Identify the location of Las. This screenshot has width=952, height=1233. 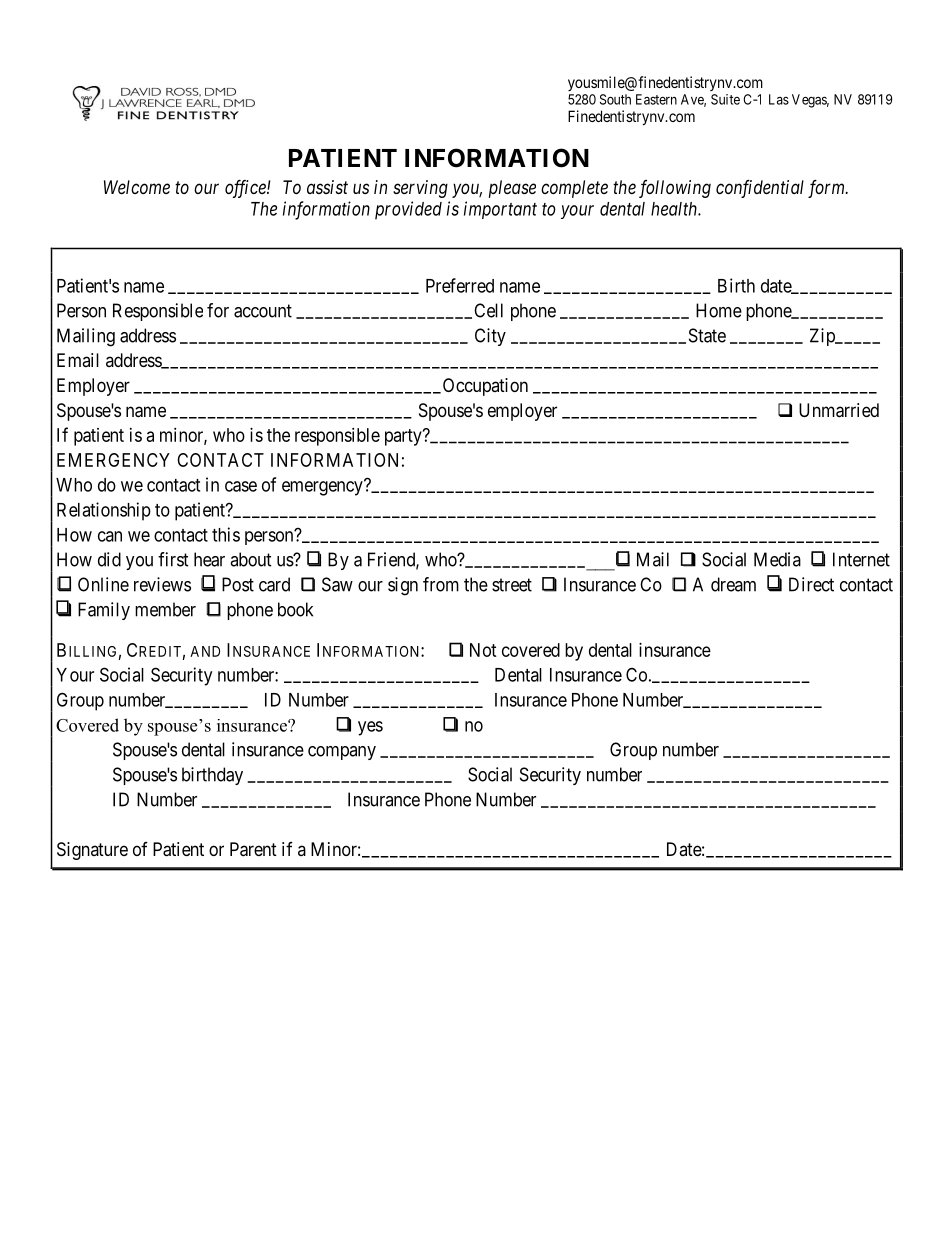
(779, 99).
